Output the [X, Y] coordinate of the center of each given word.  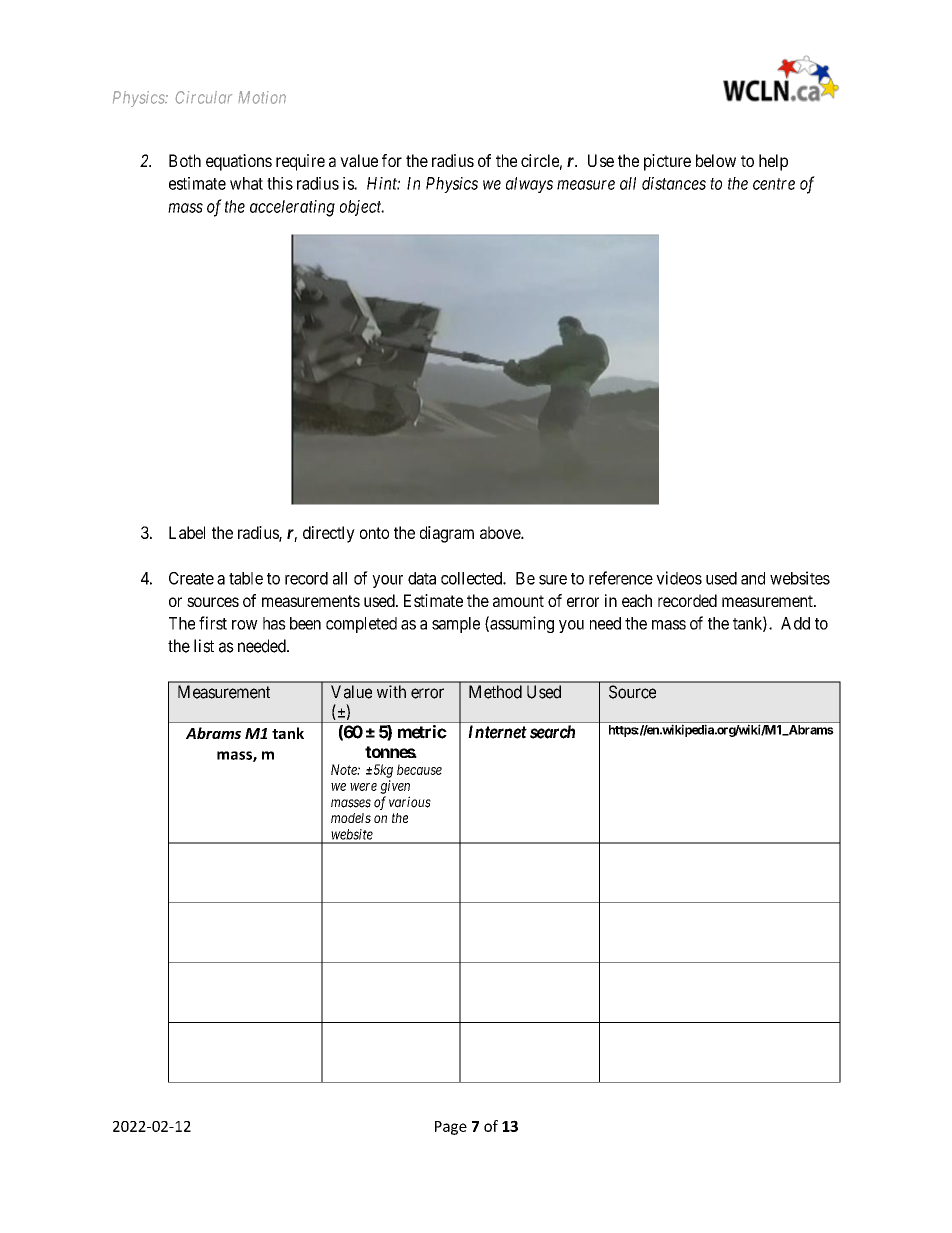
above [501, 532]
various [410, 802]
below [716, 160]
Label [187, 532]
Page [451, 1128]
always [529, 185]
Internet [497, 732]
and [753, 578]
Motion [262, 97]
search [552, 732]
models [351, 818]
